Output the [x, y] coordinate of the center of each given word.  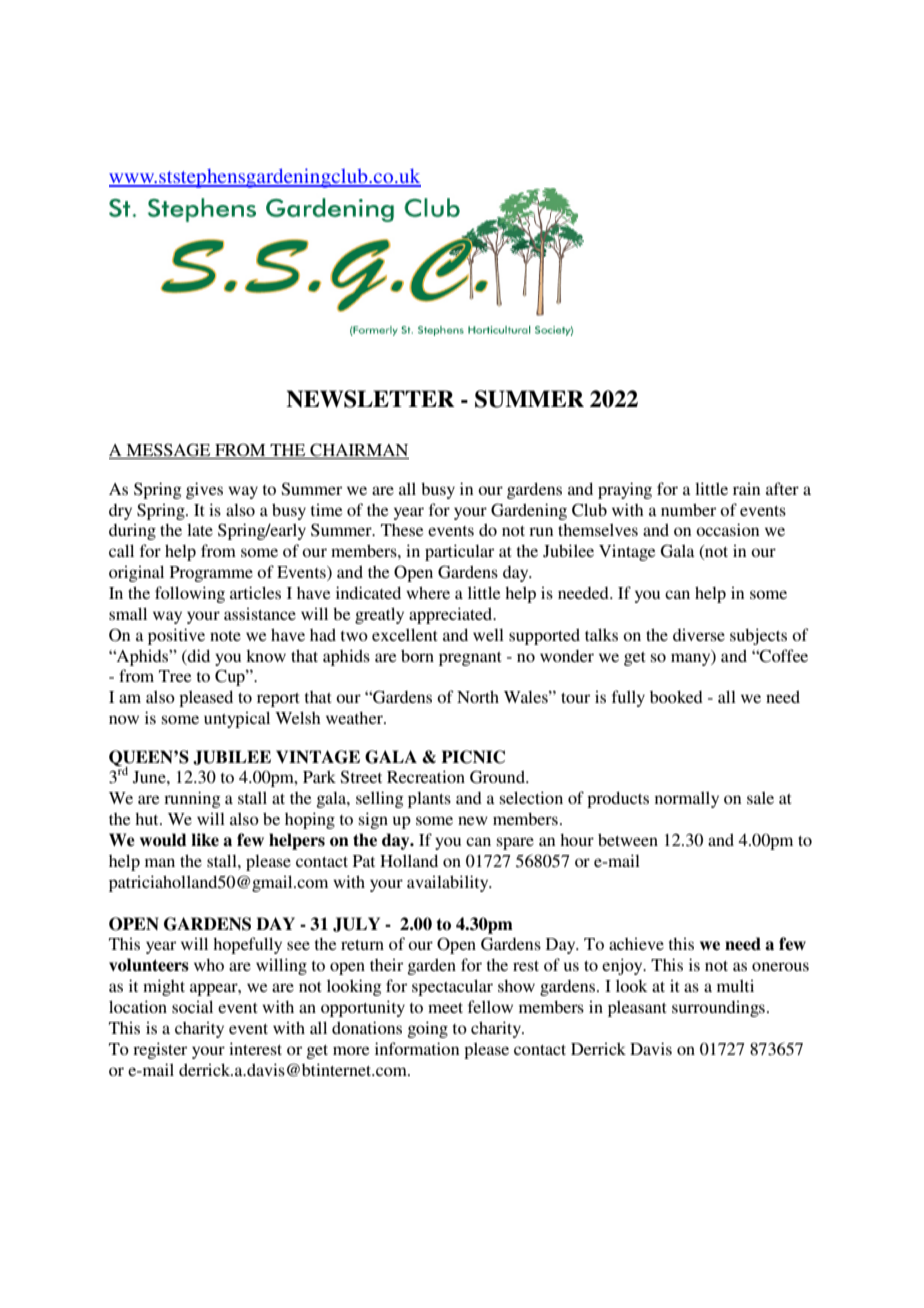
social [192, 1006]
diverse [699, 634]
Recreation [426, 776]
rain [746, 488]
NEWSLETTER [370, 399]
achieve [636, 943]
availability [449, 883]
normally [687, 799]
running [192, 799]
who [209, 965]
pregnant [470, 659]
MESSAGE [168, 451]
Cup [231, 677]
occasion [727, 529]
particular [459, 552]
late [200, 530]
